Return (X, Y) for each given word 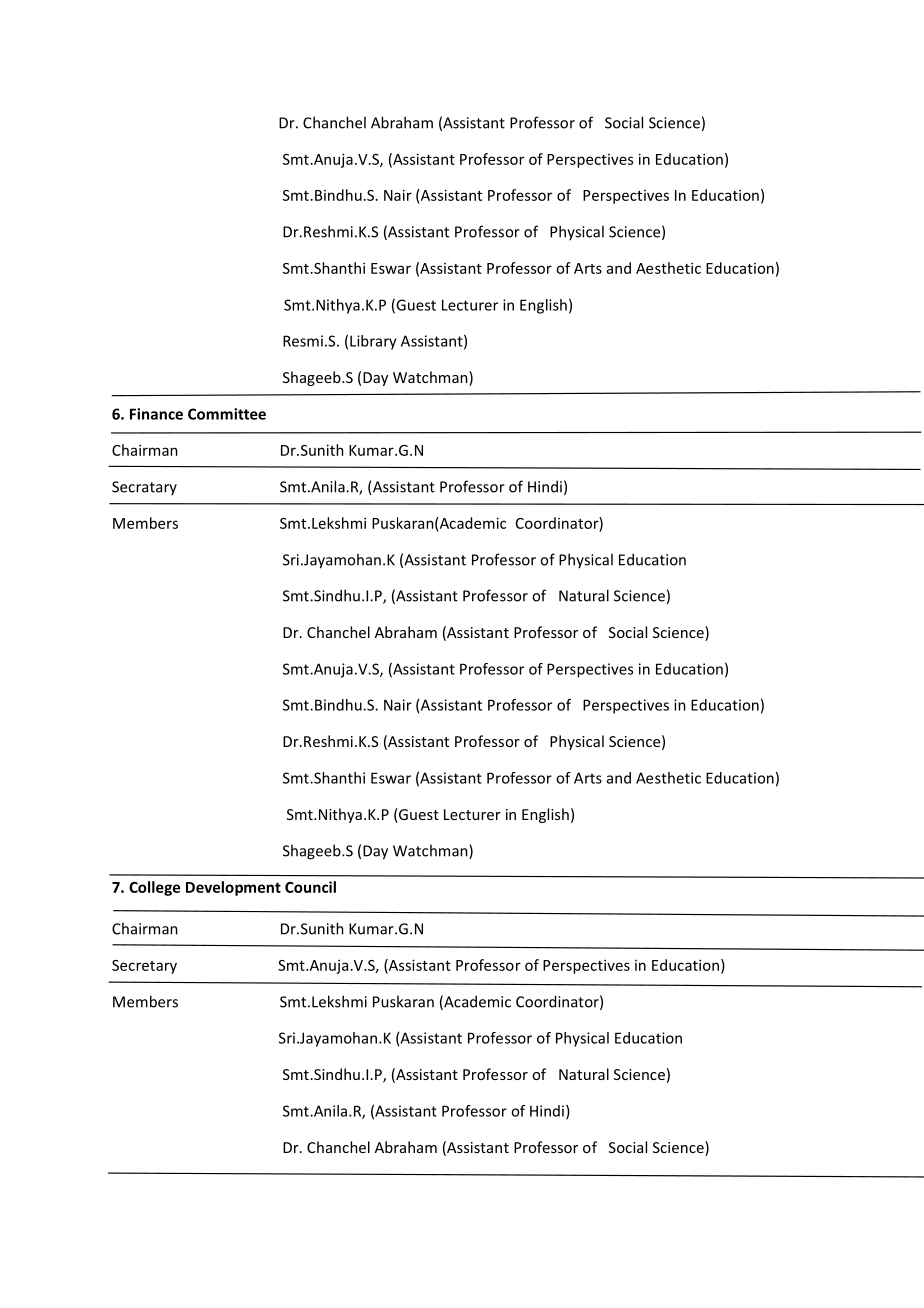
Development (233, 888)
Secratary (144, 488)
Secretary (144, 967)
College (154, 888)
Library (373, 342)
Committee (227, 414)
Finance (156, 414)
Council (310, 887)
